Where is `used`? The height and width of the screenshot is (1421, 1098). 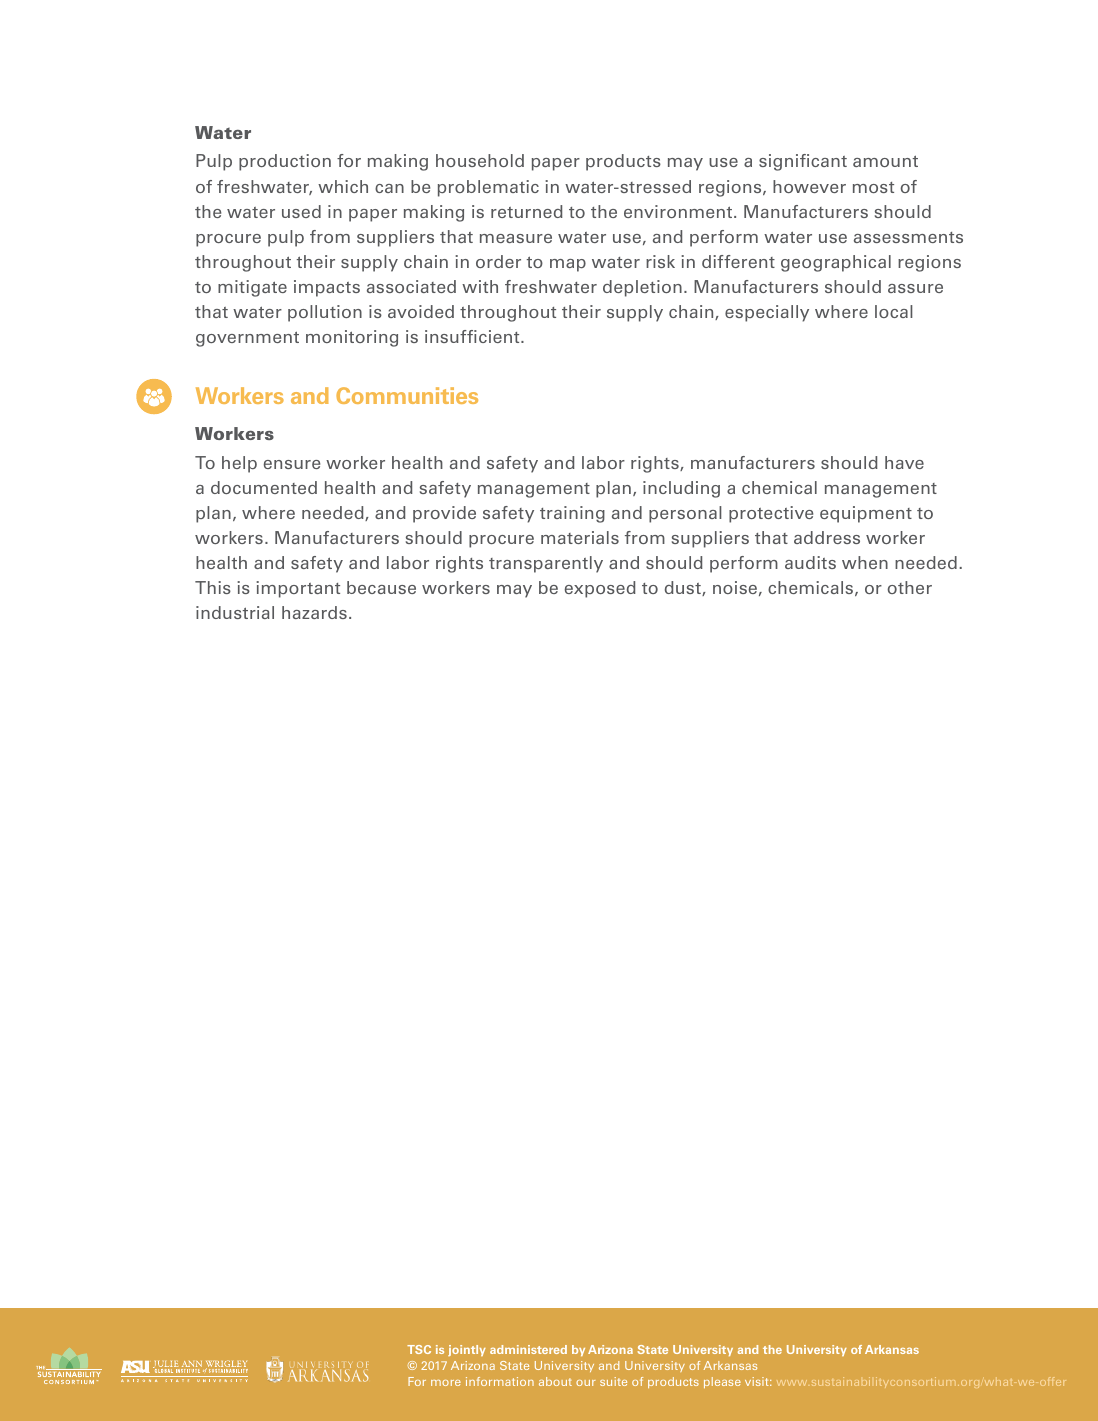 used is located at coordinates (301, 211).
